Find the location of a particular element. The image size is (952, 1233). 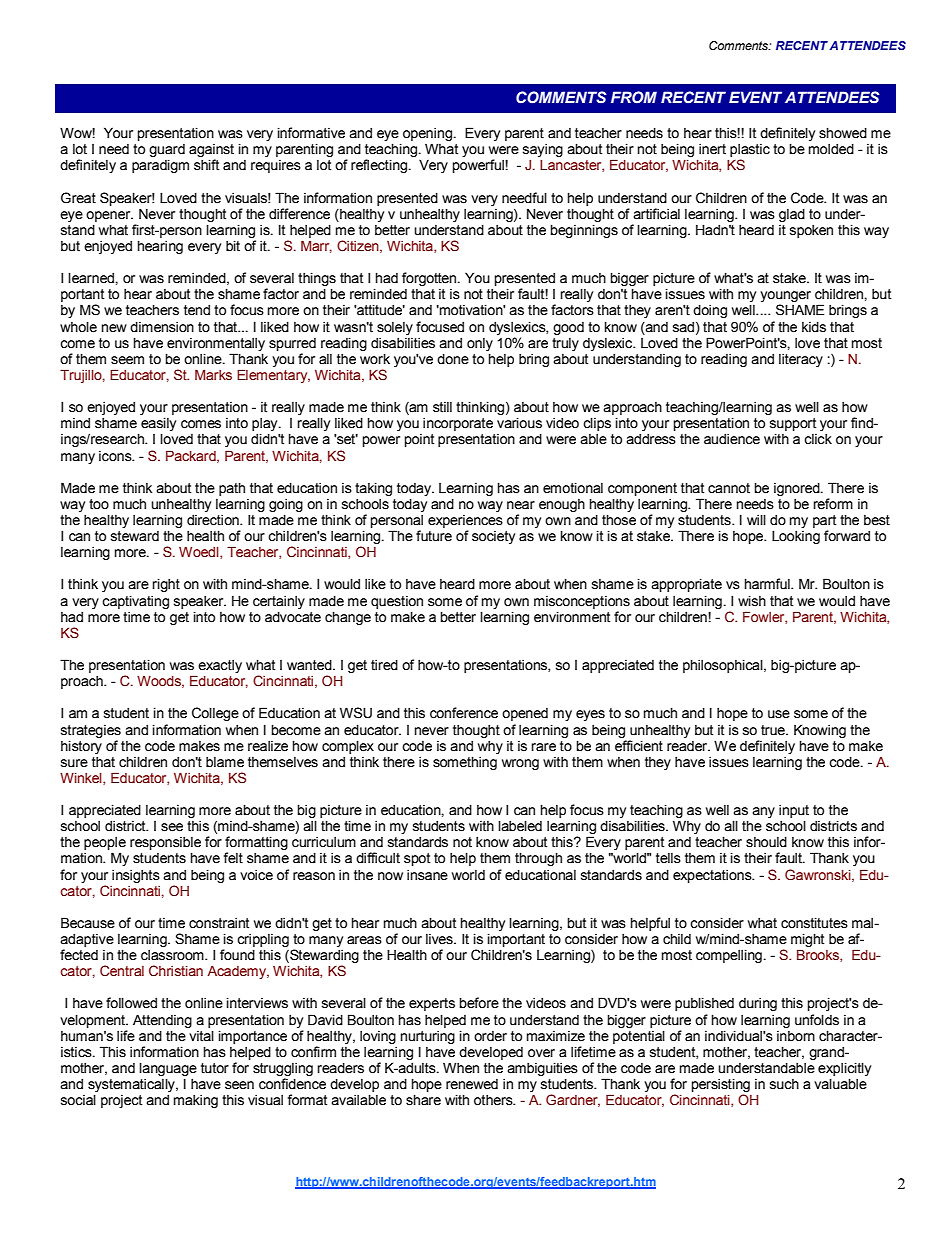

plastic is located at coordinates (750, 152).
